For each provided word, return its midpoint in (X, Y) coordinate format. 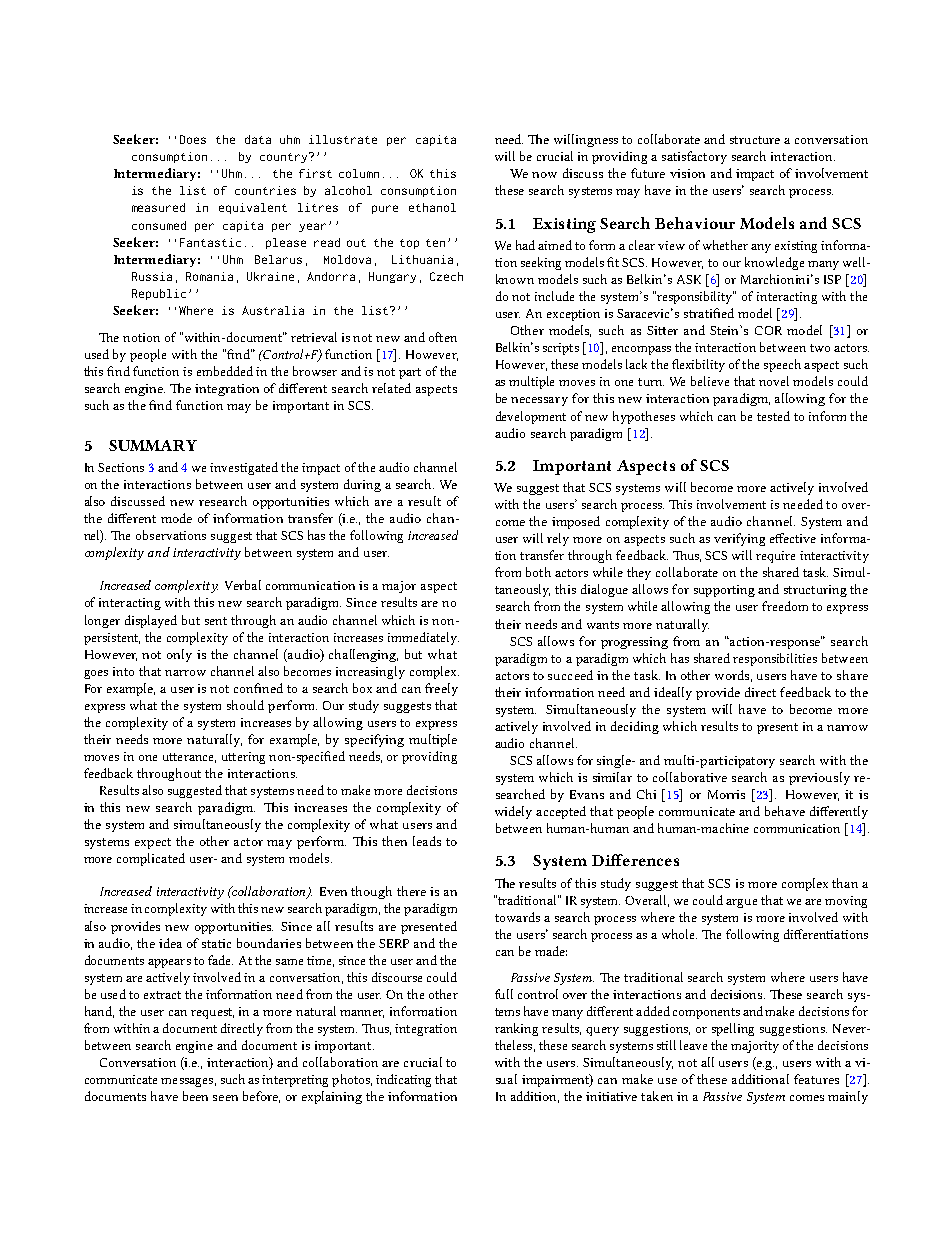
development (531, 417)
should (245, 705)
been (195, 1096)
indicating (403, 1080)
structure (755, 140)
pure (385, 209)
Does (193, 139)
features (816, 1079)
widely (513, 812)
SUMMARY (153, 445)
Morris (726, 794)
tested (773, 416)
